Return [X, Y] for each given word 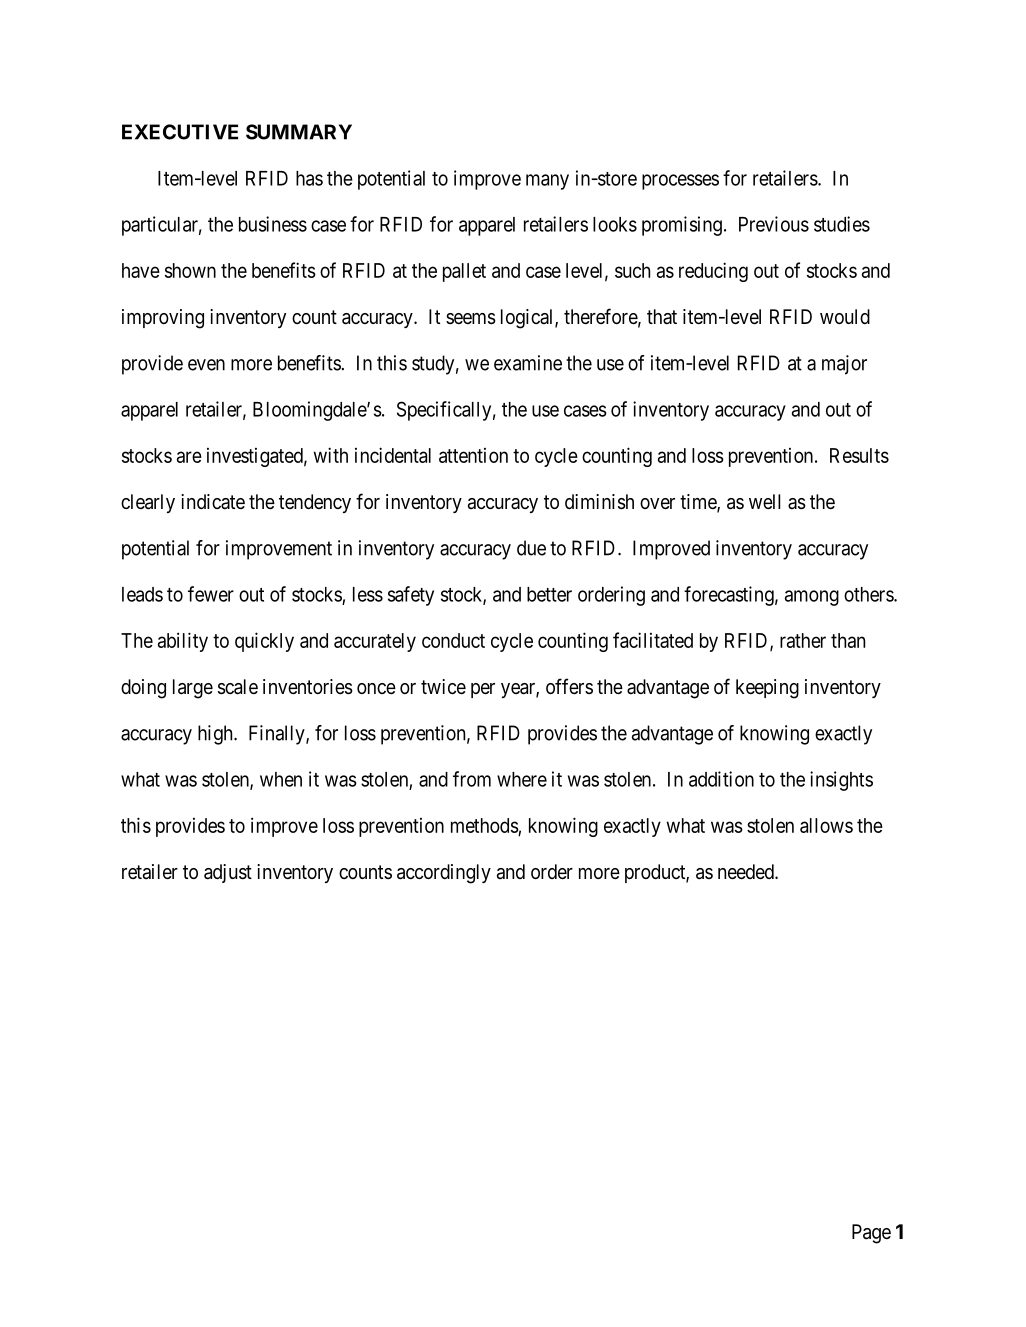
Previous [774, 224]
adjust [228, 873]
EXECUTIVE [180, 132]
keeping [767, 689]
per [483, 690]
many [547, 182]
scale [238, 687]
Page [871, 1234]
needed [747, 872]
